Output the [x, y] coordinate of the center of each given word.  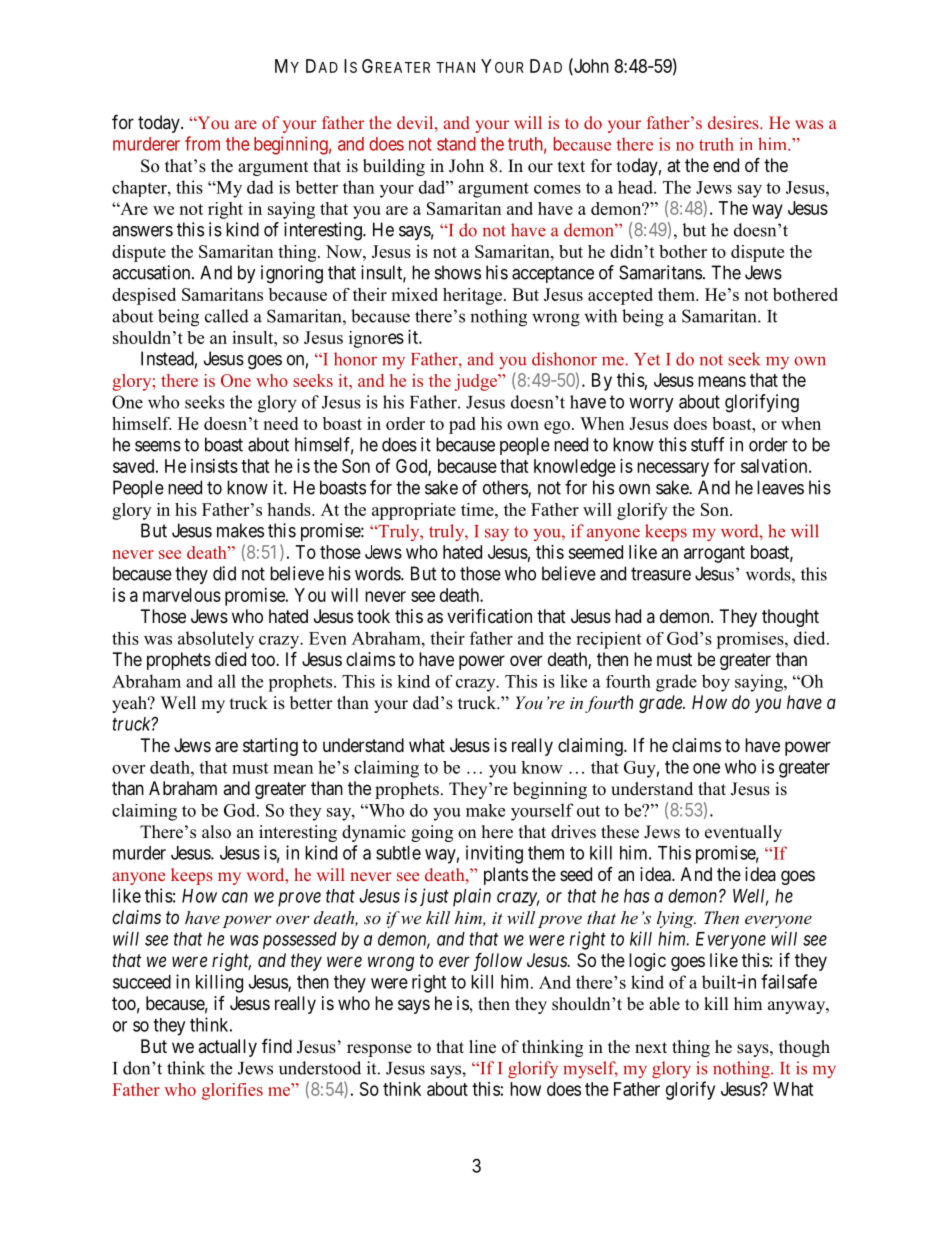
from [202, 143]
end [726, 165]
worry [651, 405]
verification [489, 616]
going [432, 833]
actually [227, 1048]
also [216, 832]
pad [462, 425]
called [227, 316]
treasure [661, 574]
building [394, 167]
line [482, 1047]
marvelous [182, 595]
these [620, 832]
